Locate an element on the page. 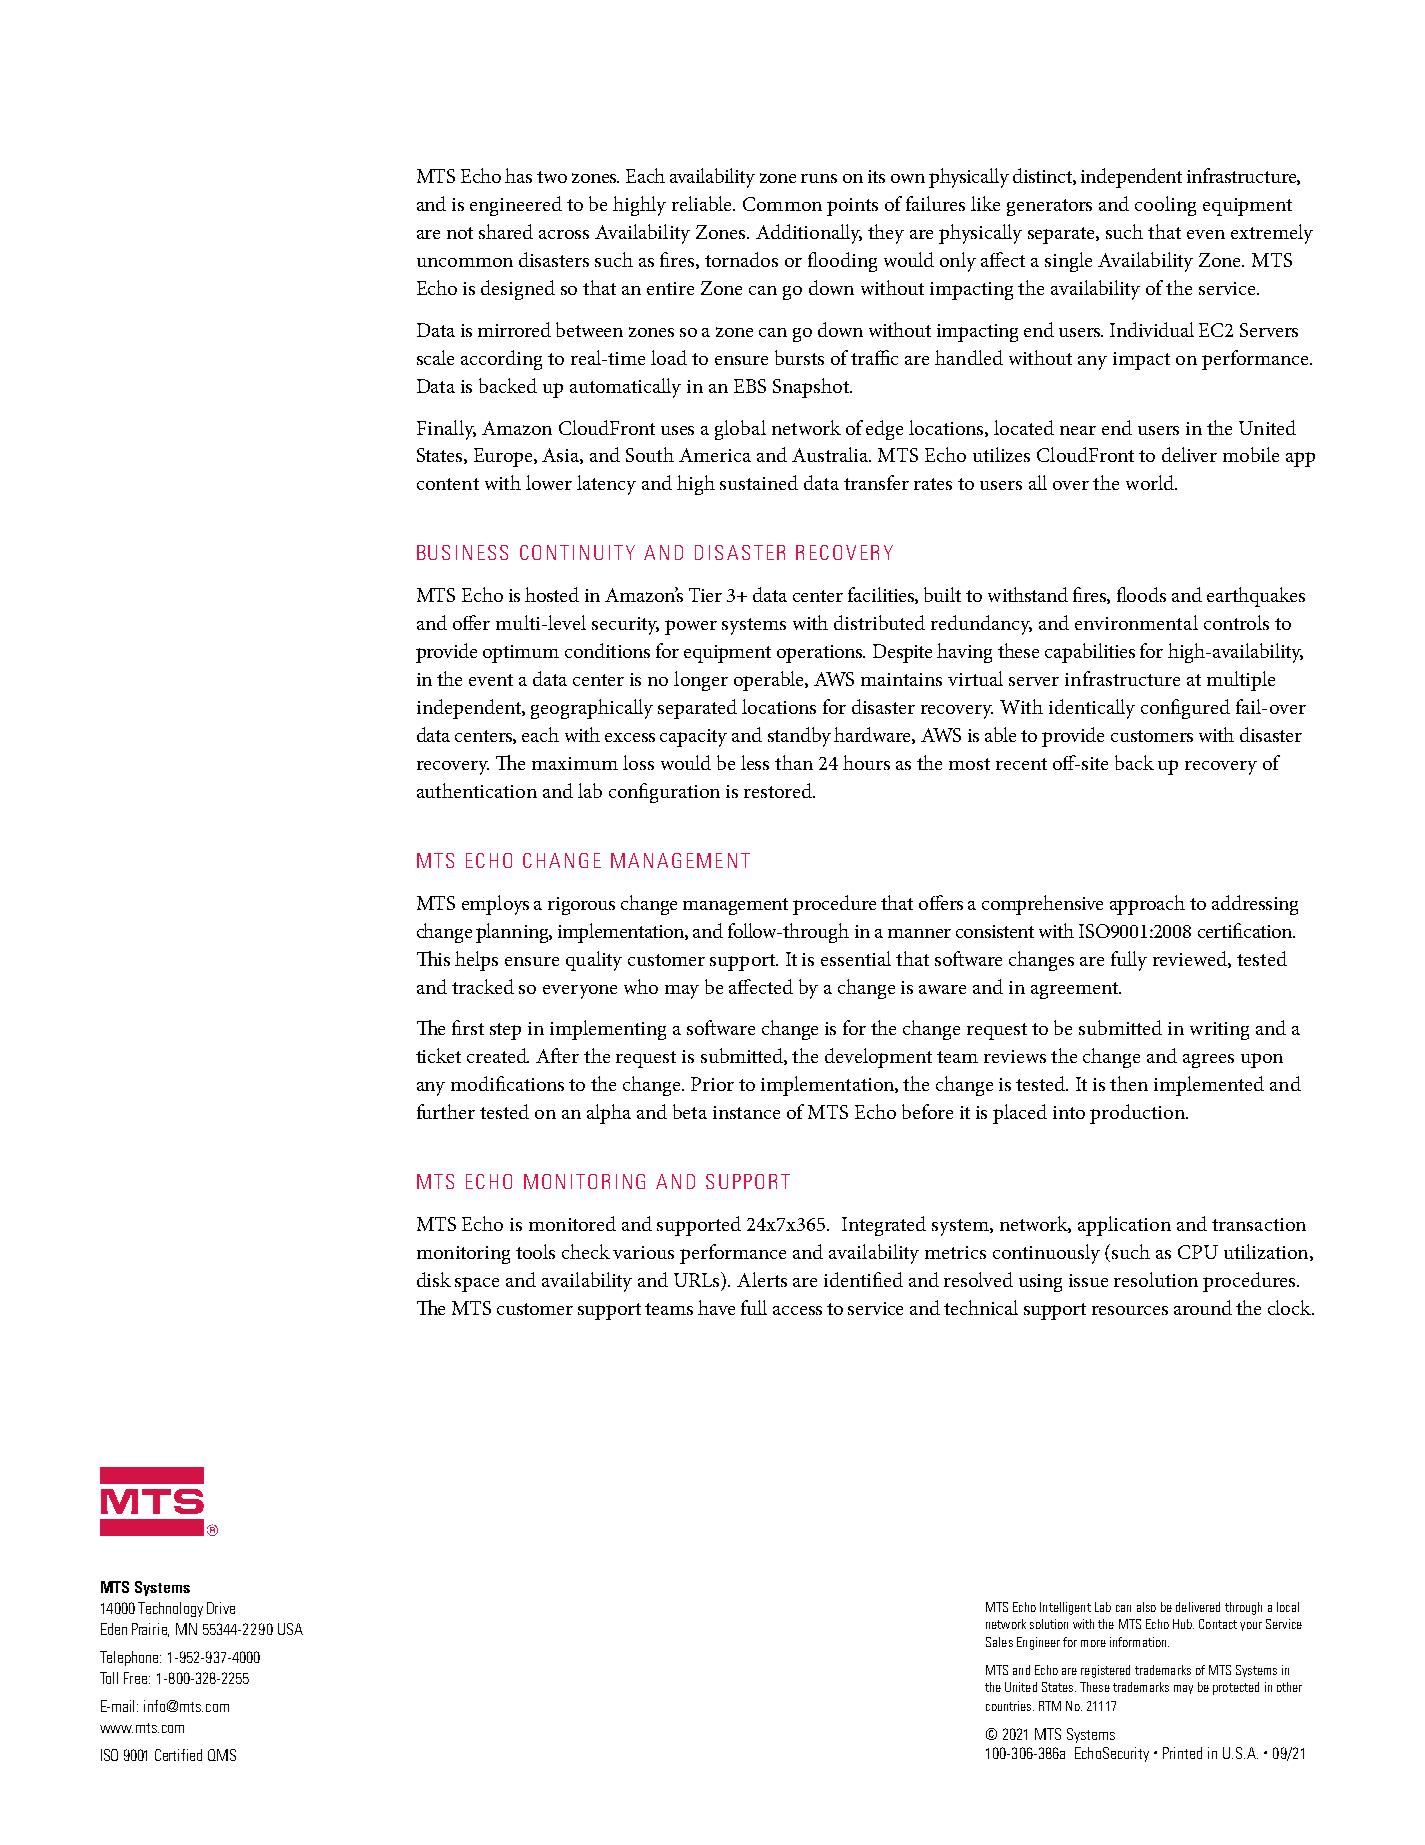 This image has height=1845, width=1425. This is located at coordinates (433, 958).
